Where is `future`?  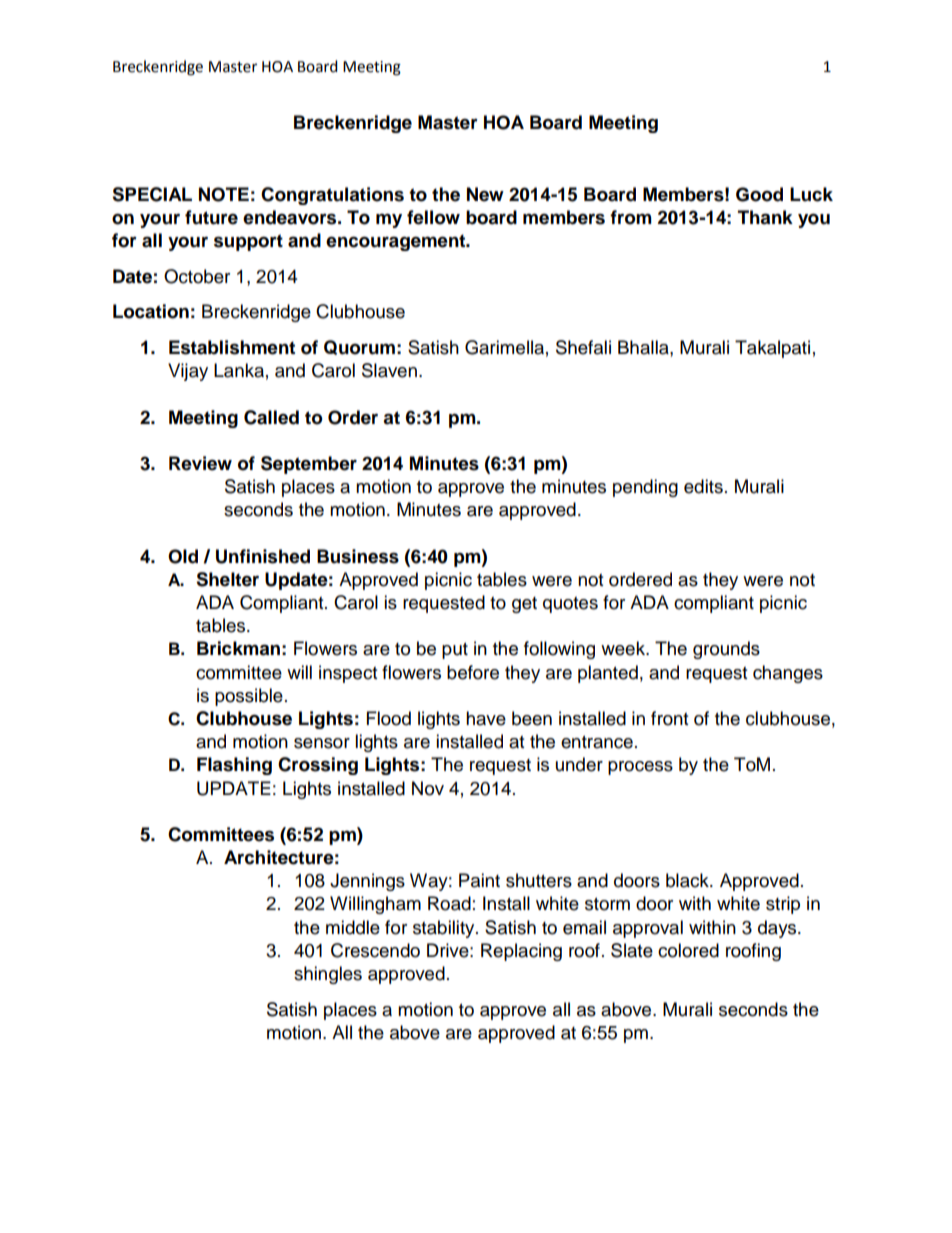 future is located at coordinates (211, 217).
